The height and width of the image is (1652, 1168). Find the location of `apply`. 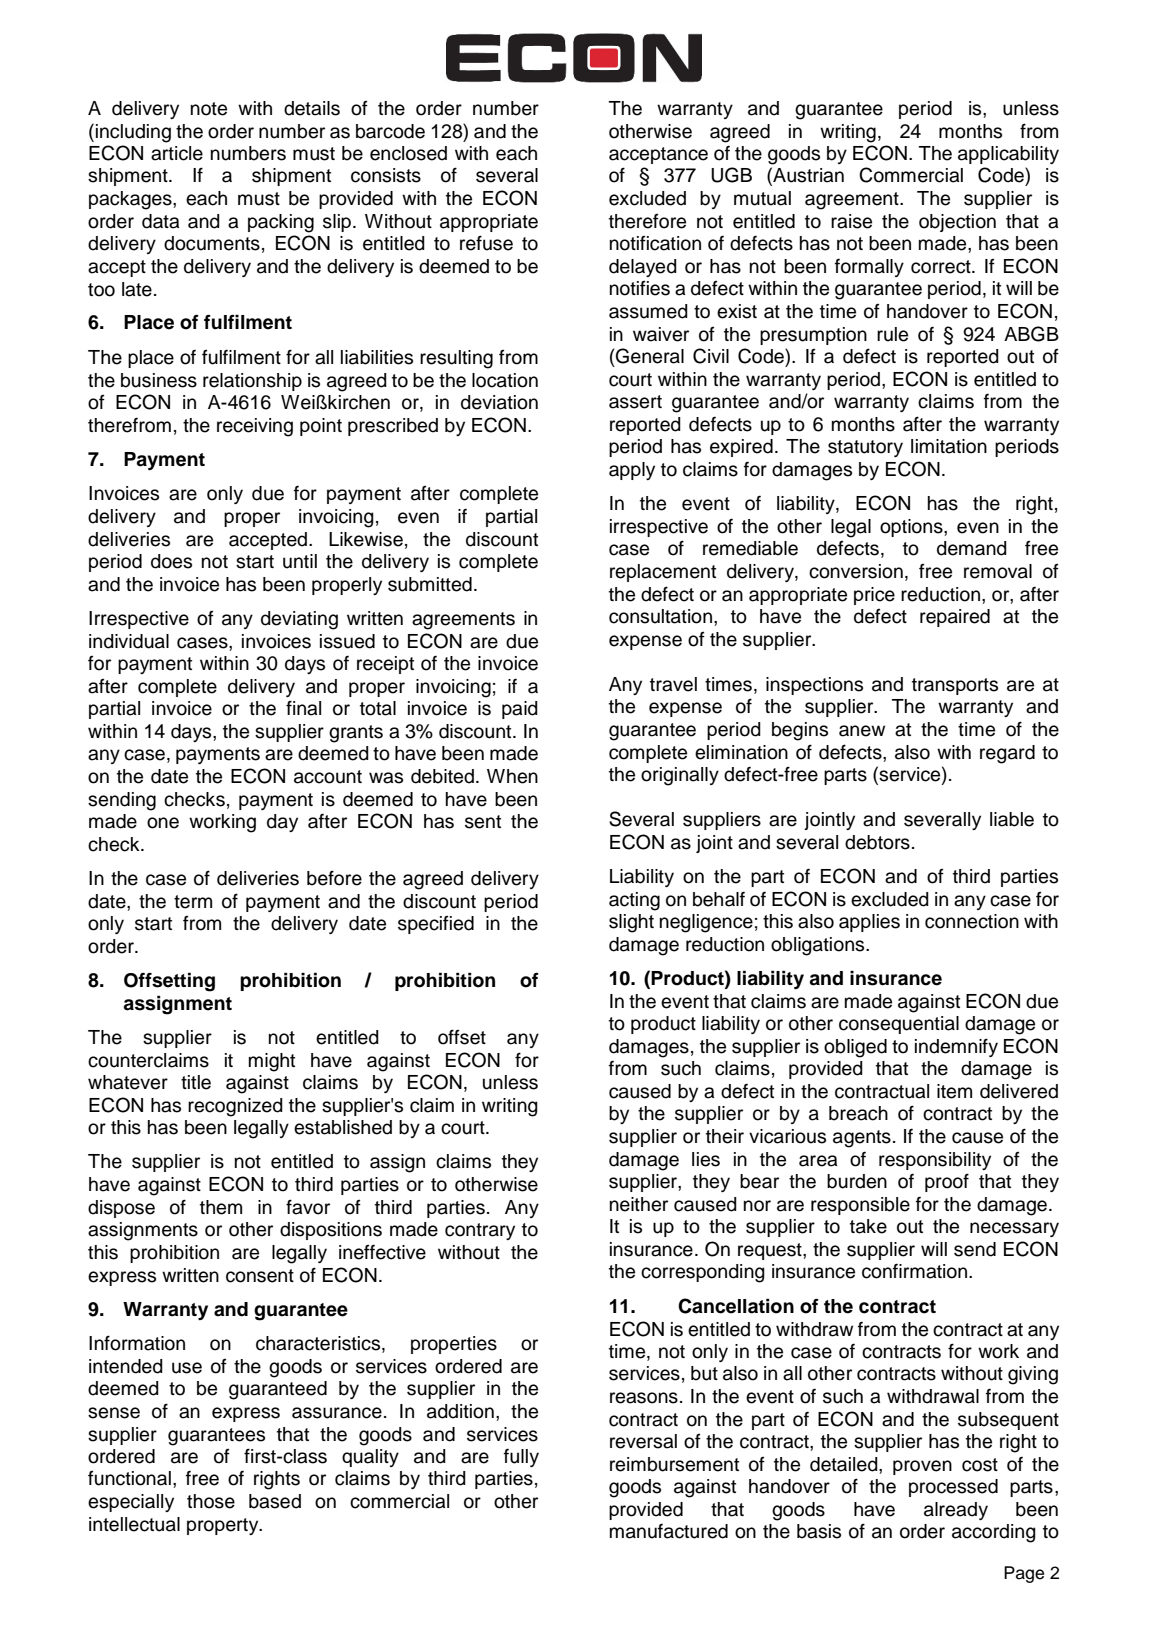

apply is located at coordinates (632, 471).
